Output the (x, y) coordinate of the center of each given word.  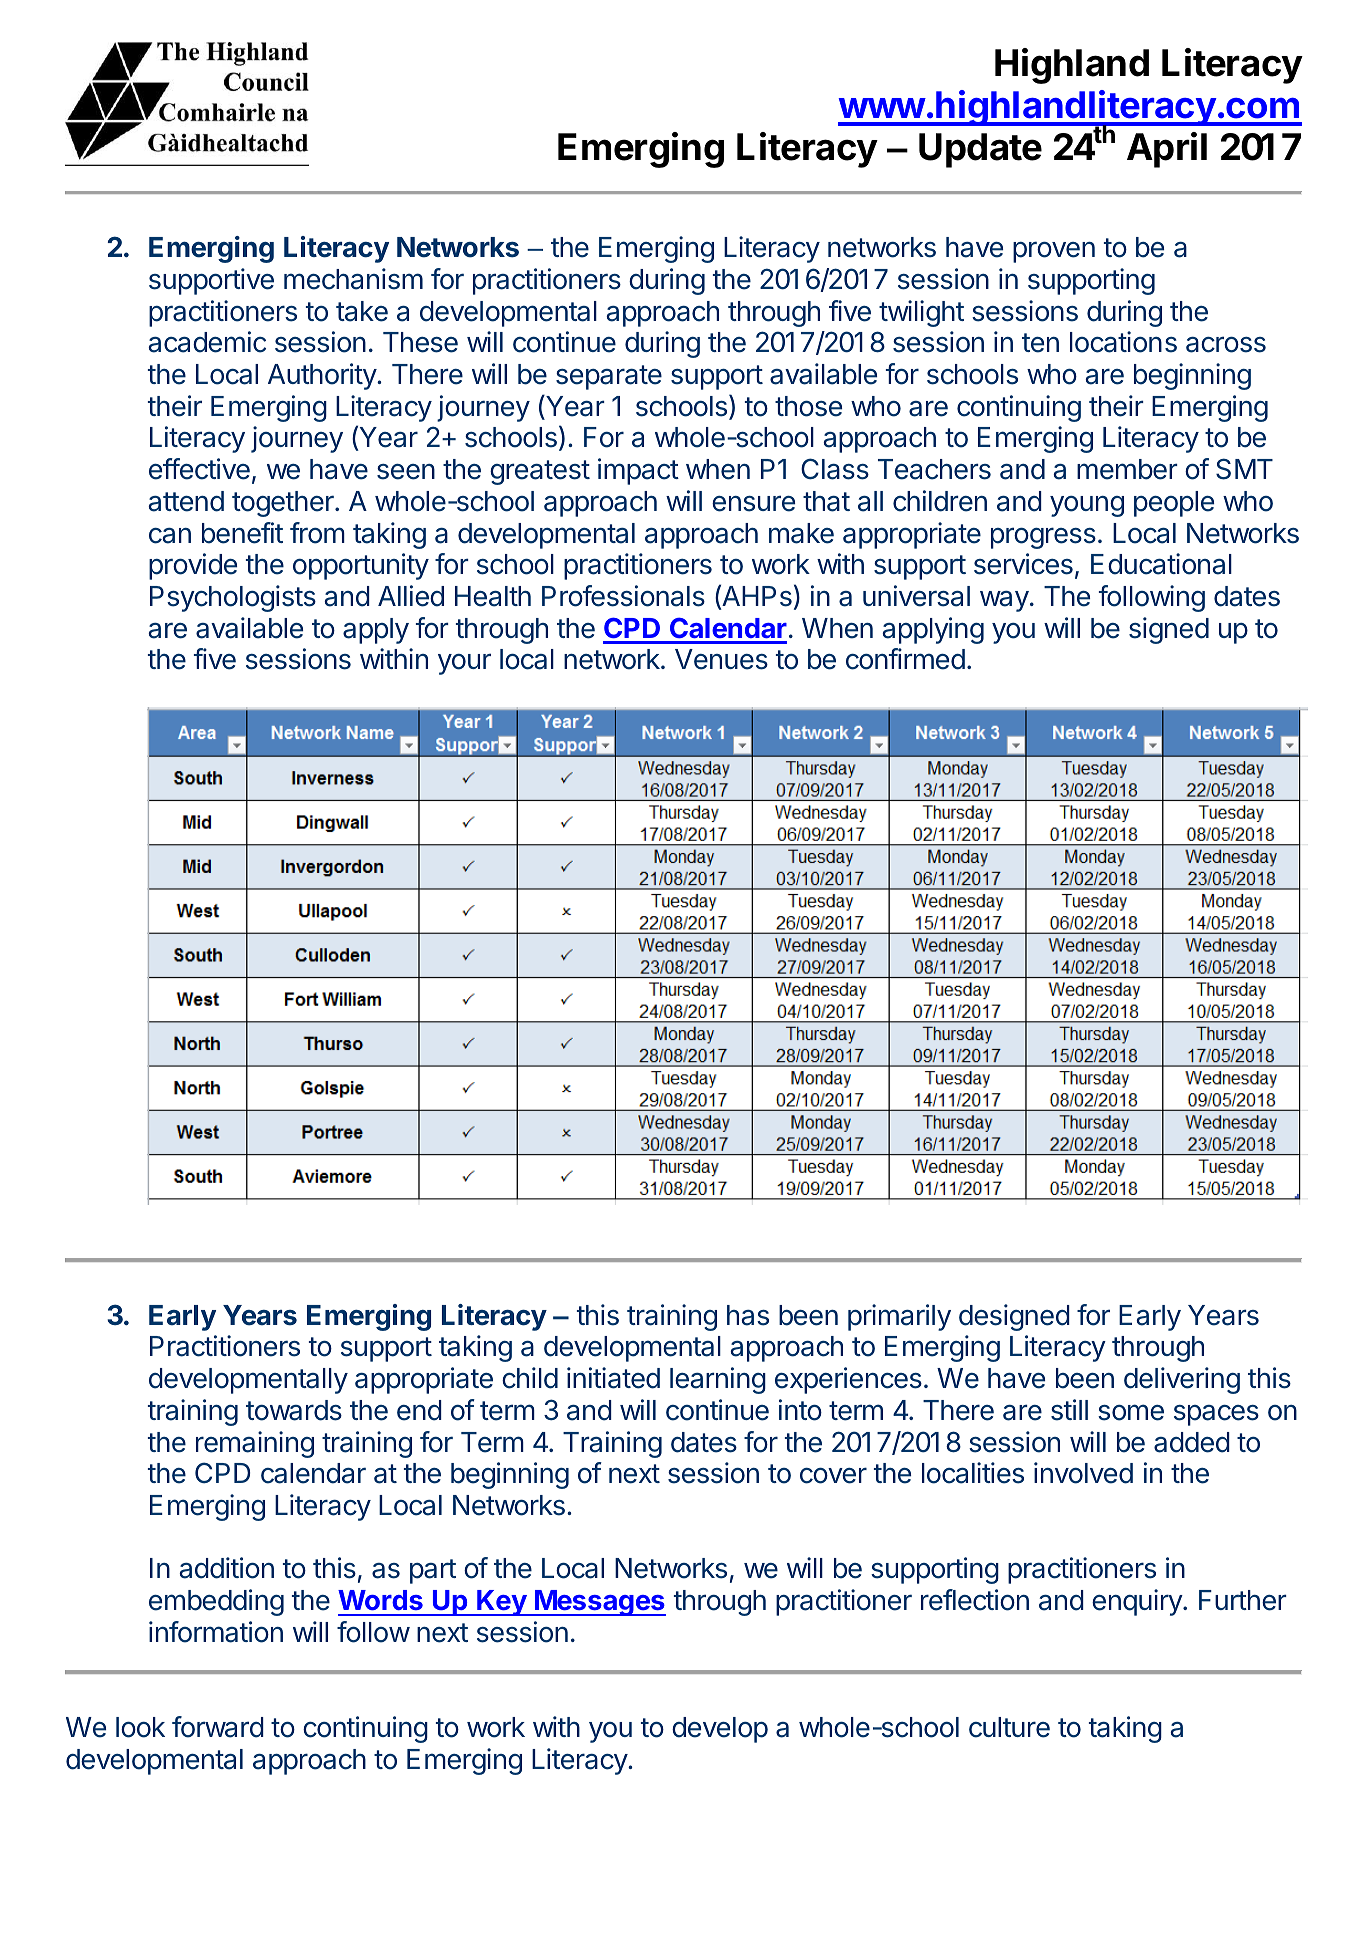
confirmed (905, 659)
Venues (721, 659)
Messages (599, 1603)
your (464, 664)
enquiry (1138, 1602)
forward (218, 1727)
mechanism (353, 279)
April (1167, 150)
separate (609, 377)
